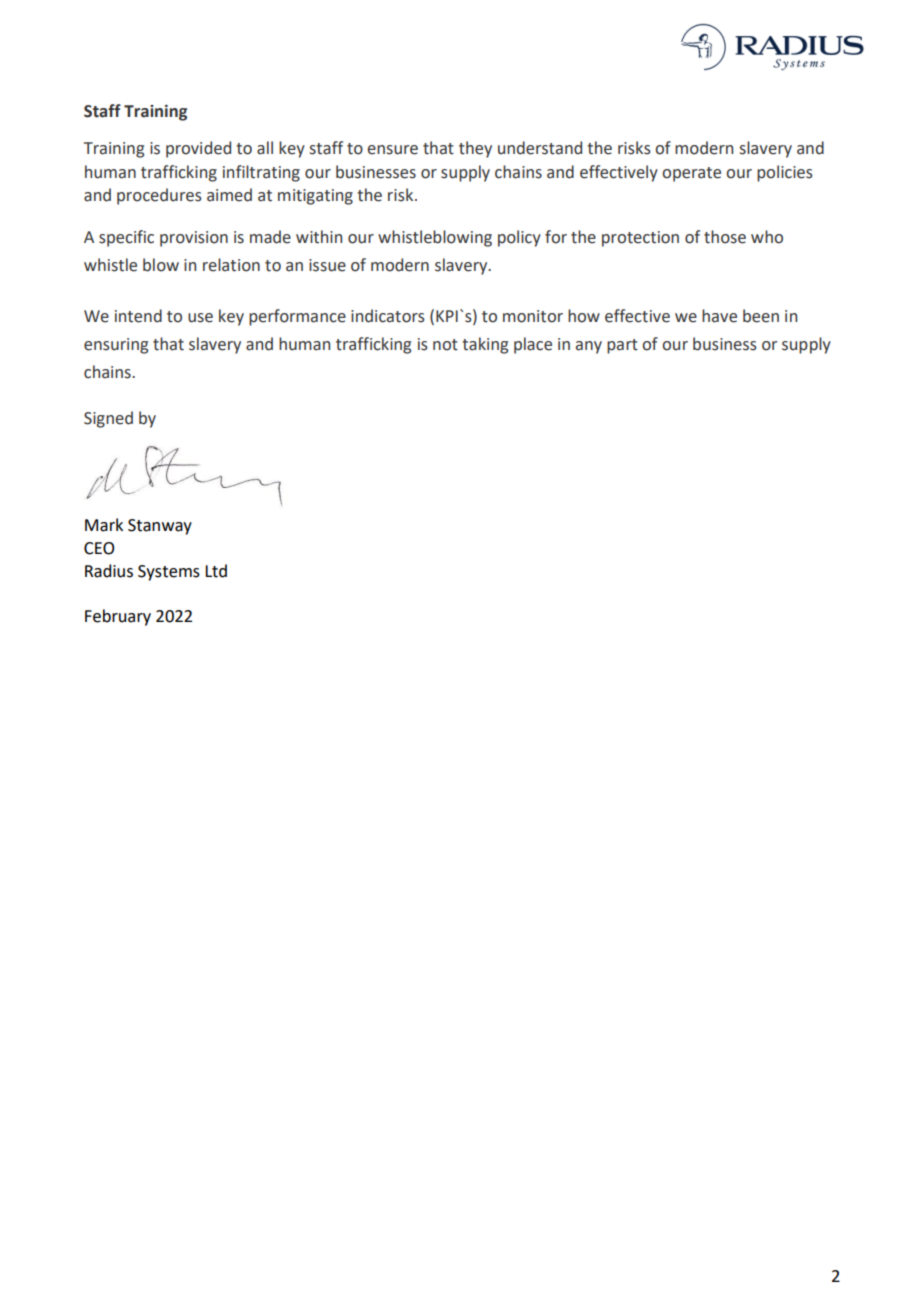  I want to click on not, so click(445, 345).
